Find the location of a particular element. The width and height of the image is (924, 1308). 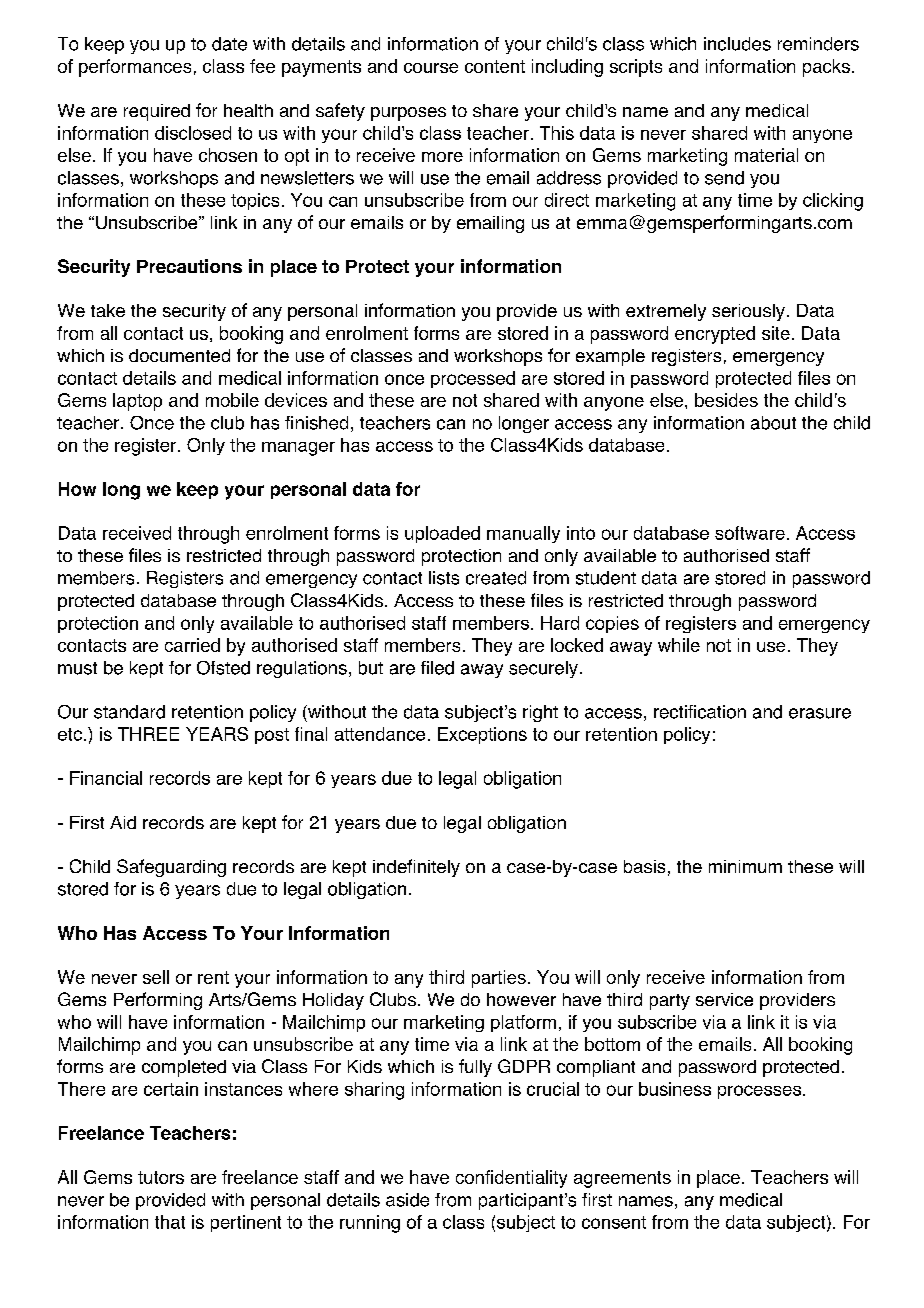

documented is located at coordinates (179, 355).
